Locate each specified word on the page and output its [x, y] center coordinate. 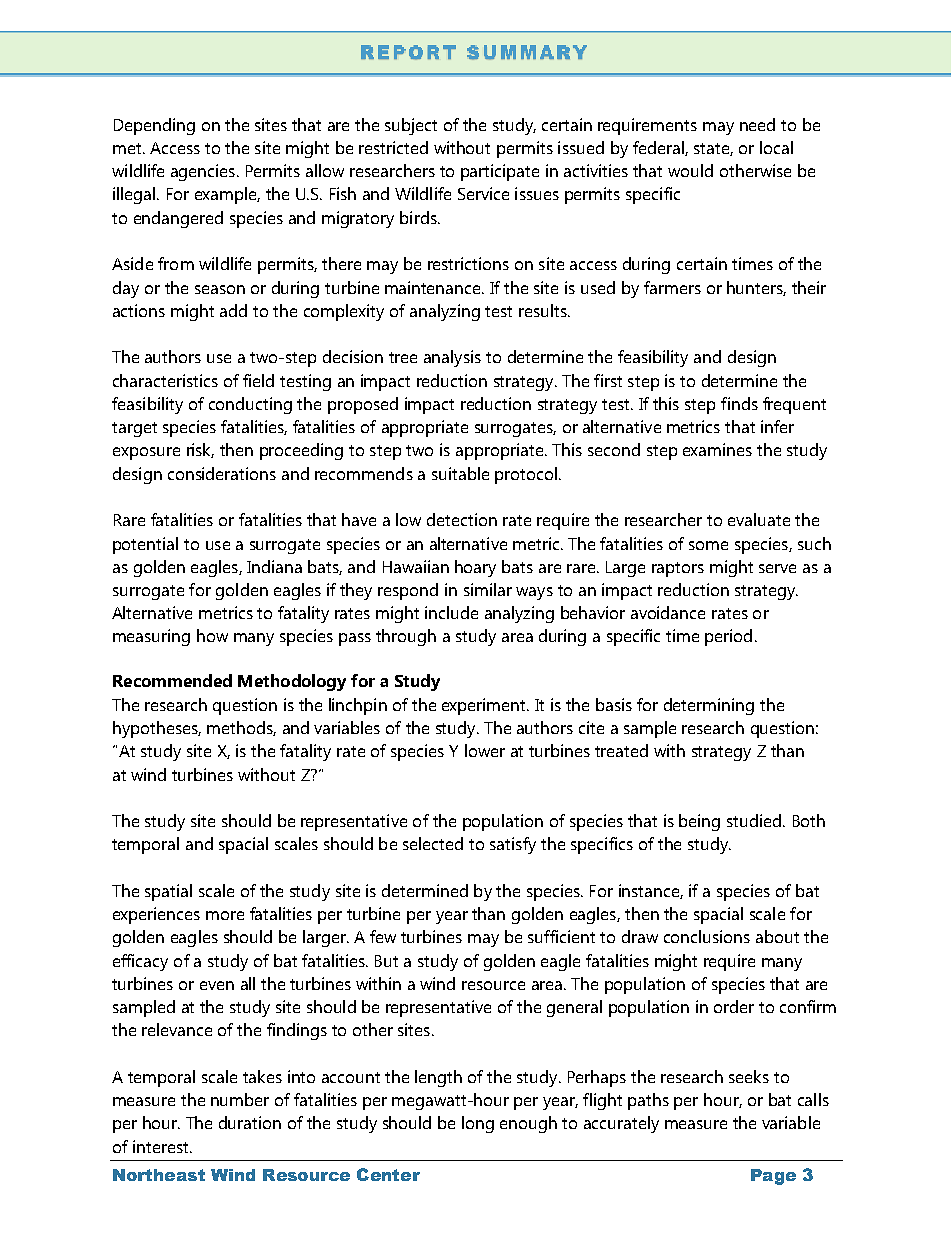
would [690, 170]
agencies [203, 172]
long [478, 1124]
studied [754, 820]
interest [162, 1146]
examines [717, 449]
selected [433, 843]
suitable [460, 473]
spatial [168, 892]
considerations [222, 473]
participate [500, 172]
